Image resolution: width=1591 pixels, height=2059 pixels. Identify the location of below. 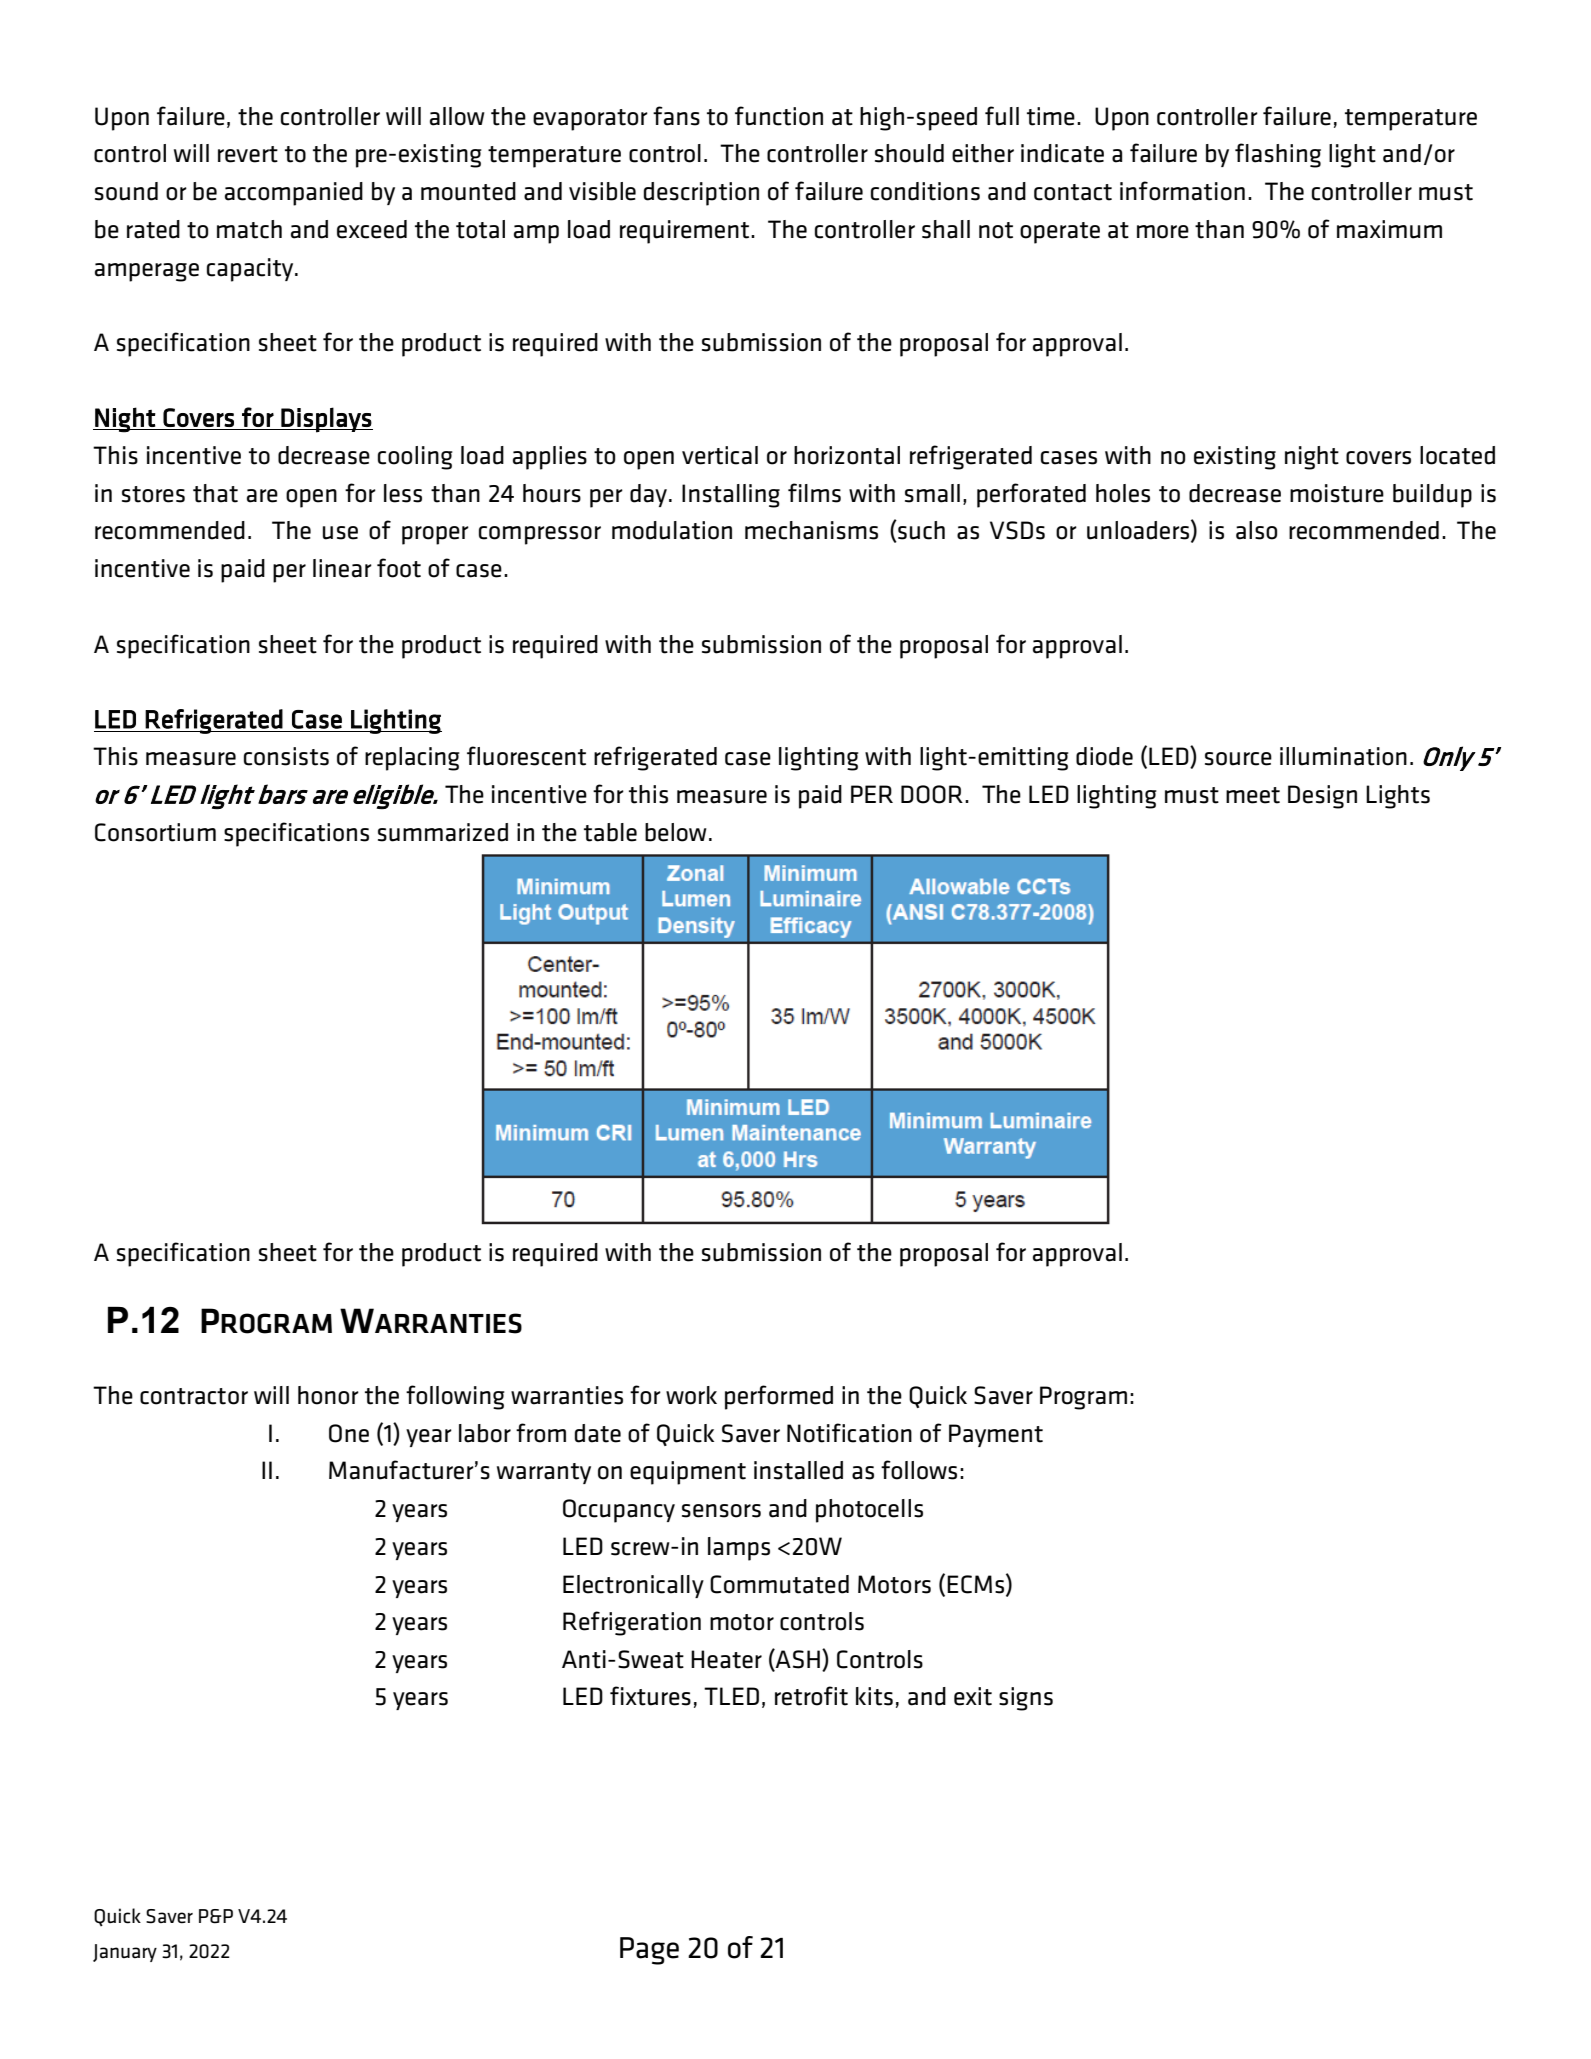
(676, 832).
